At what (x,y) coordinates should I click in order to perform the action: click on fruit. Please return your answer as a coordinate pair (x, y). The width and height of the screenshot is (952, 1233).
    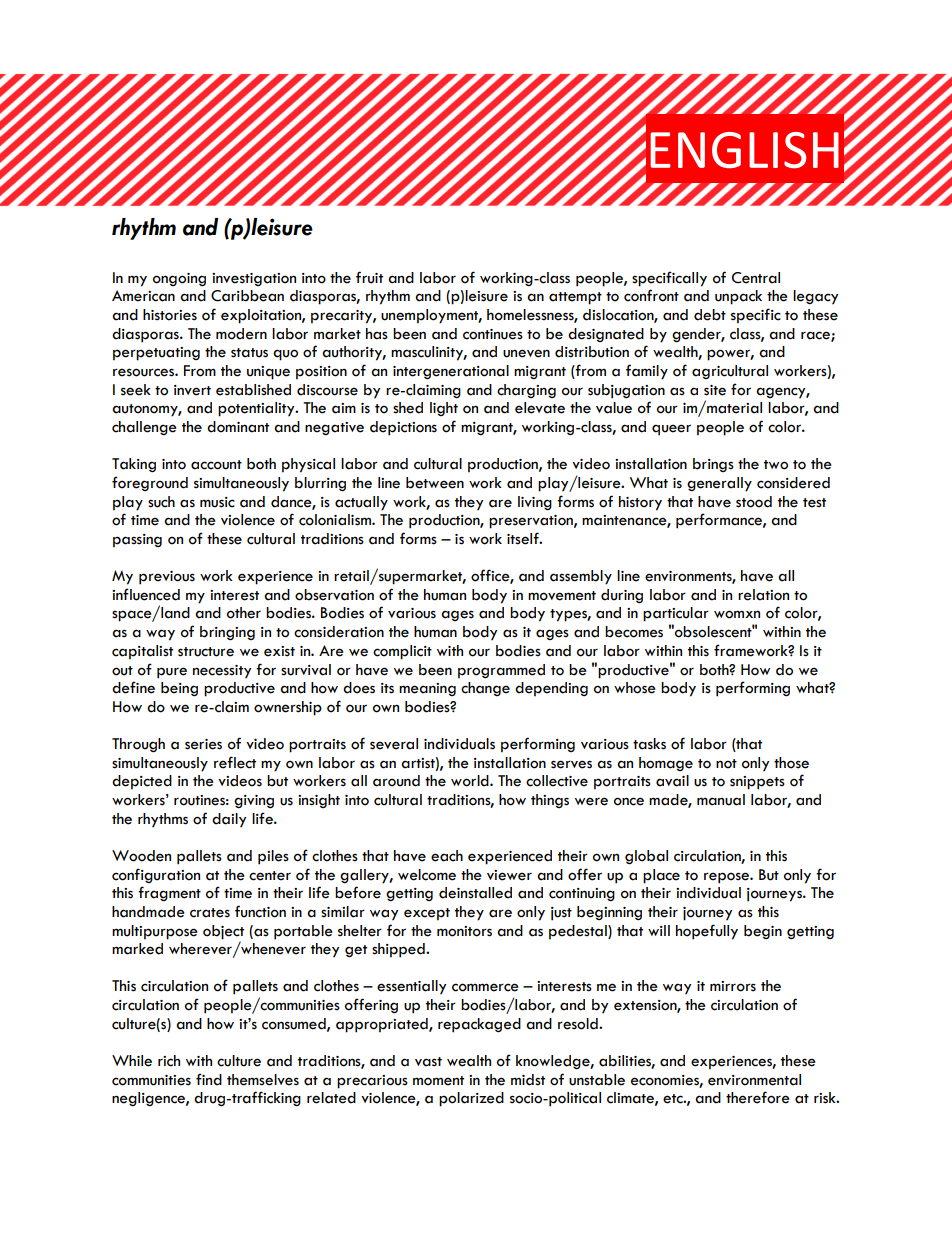
    Looking at the image, I should click on (369, 277).
